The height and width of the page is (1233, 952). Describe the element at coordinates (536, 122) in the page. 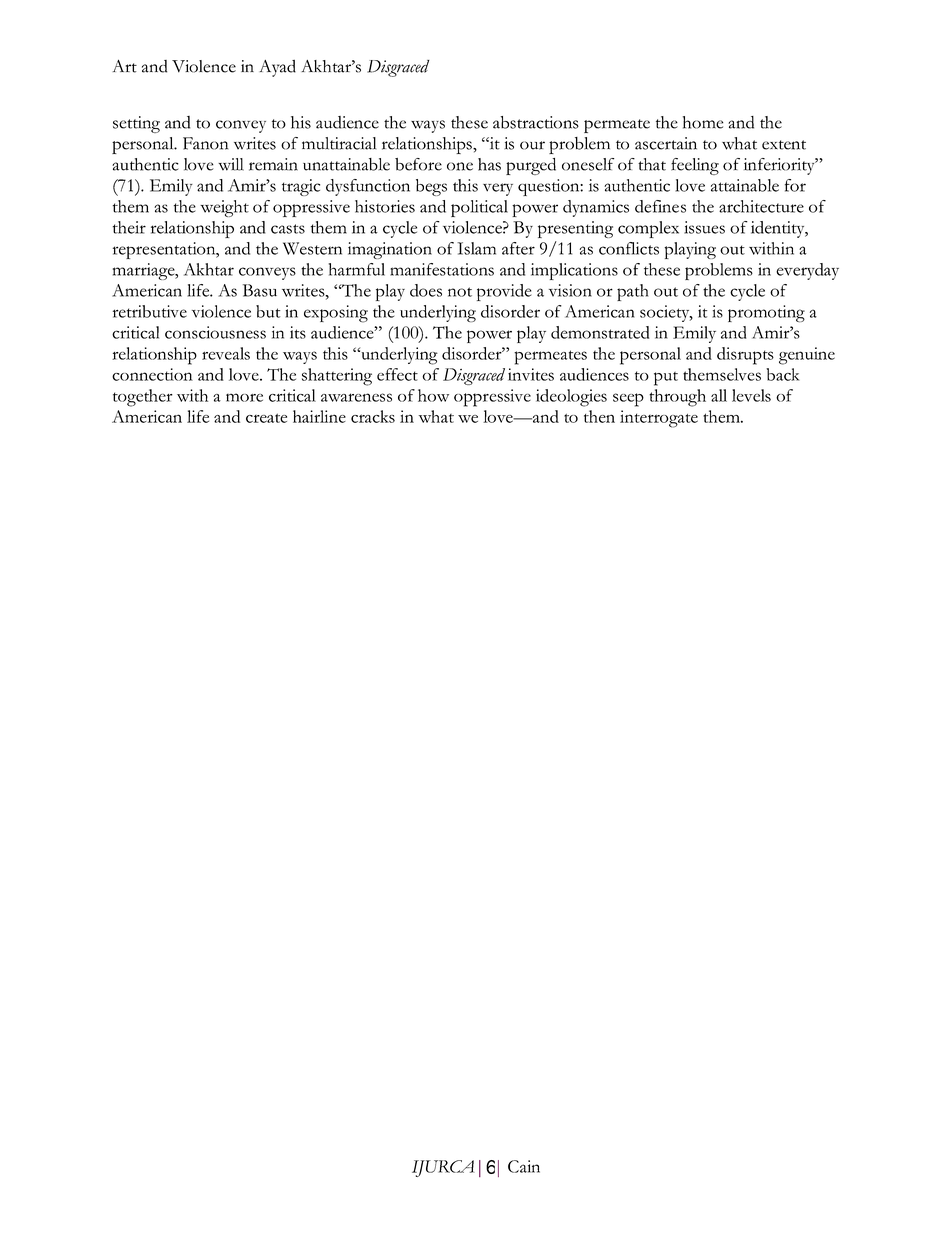

I see `abstractions` at that location.
